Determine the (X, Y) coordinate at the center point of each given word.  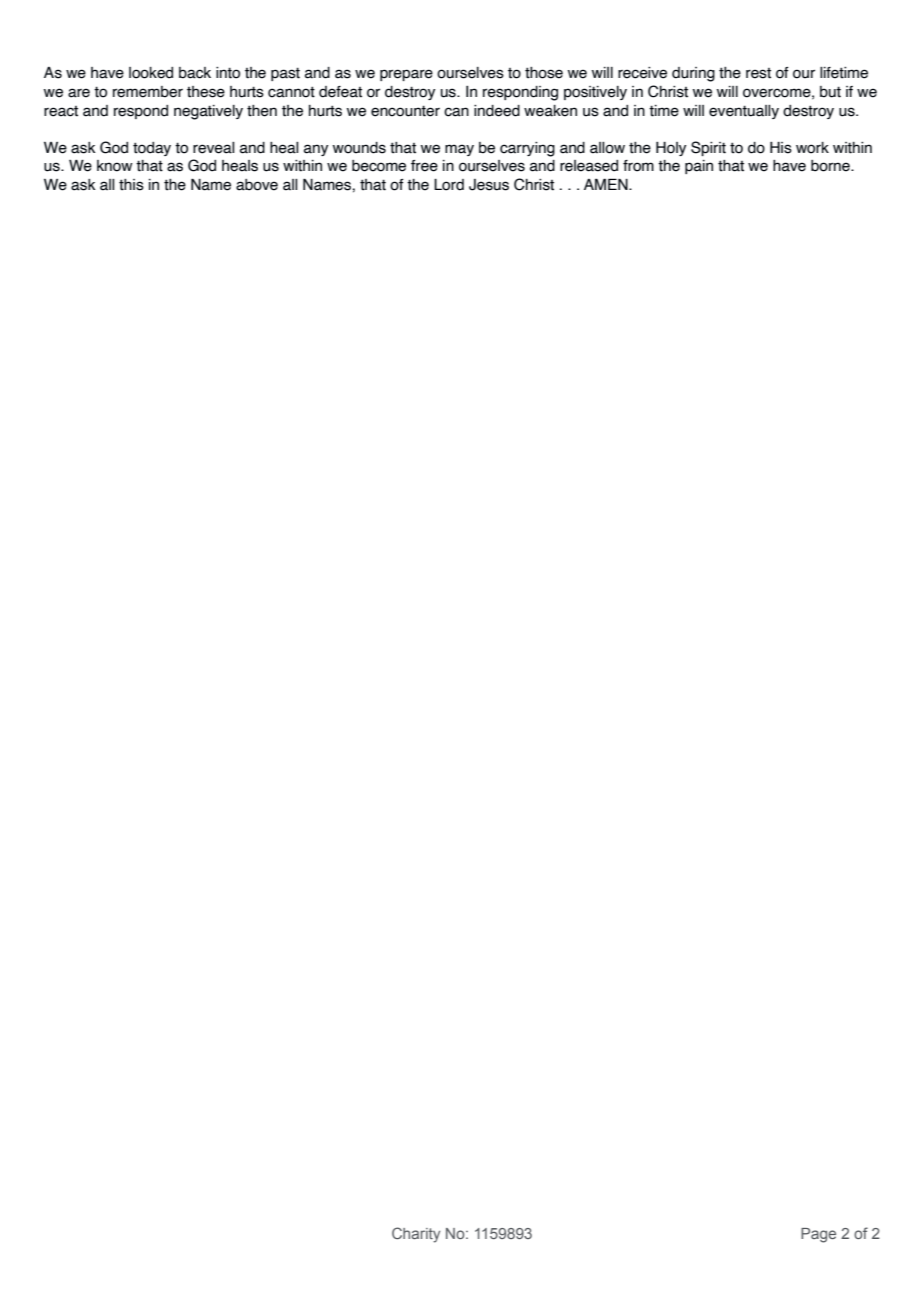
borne (831, 166)
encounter (405, 111)
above (257, 185)
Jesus (489, 185)
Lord (449, 185)
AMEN (607, 184)
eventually (744, 112)
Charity (416, 1235)
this (131, 185)
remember (148, 92)
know (115, 166)
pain (699, 167)
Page (818, 1235)
